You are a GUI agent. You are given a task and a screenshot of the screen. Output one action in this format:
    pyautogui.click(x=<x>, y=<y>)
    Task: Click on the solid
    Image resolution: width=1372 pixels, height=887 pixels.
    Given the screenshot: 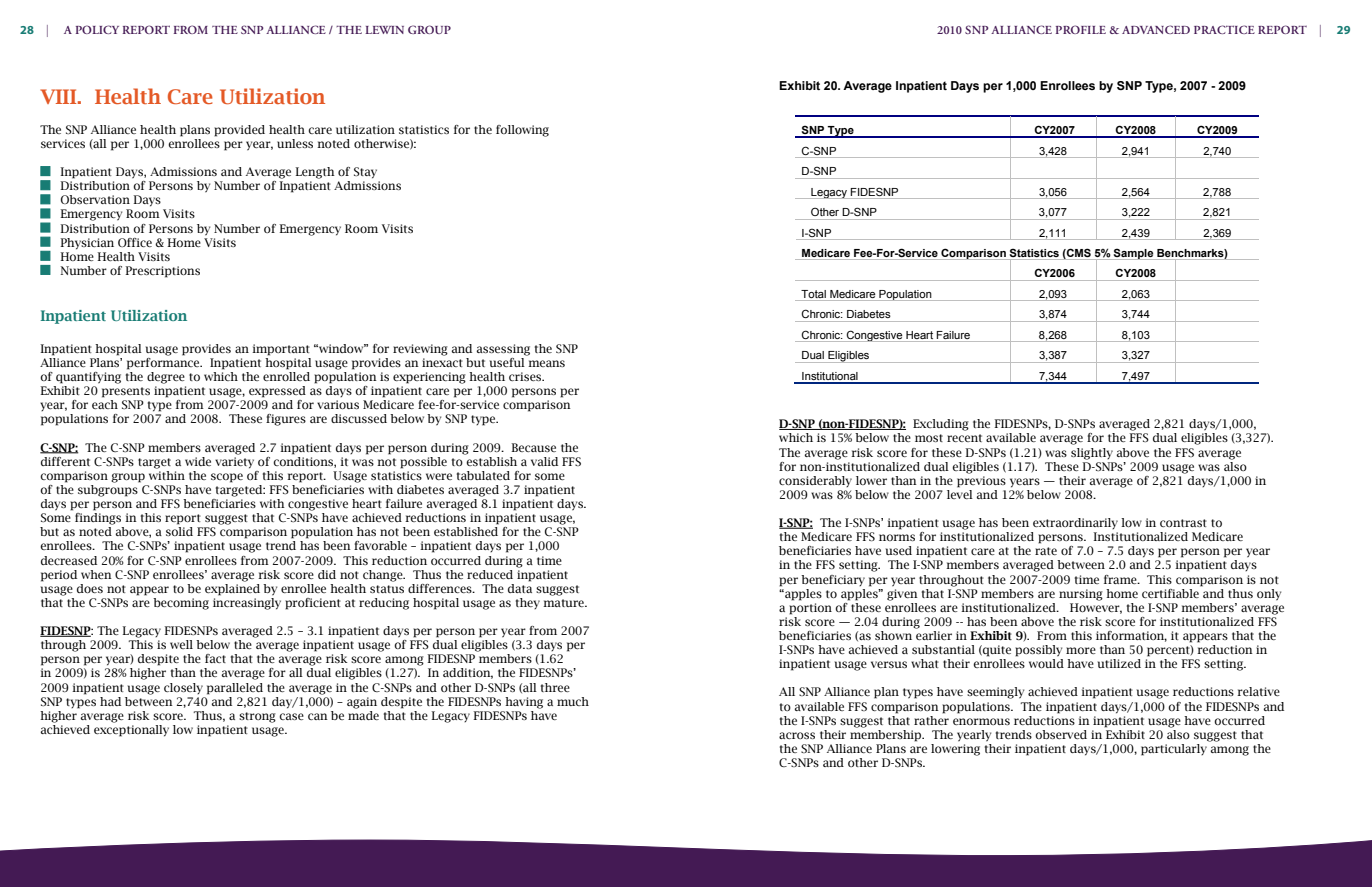 What is the action you would take?
    pyautogui.click(x=179, y=531)
